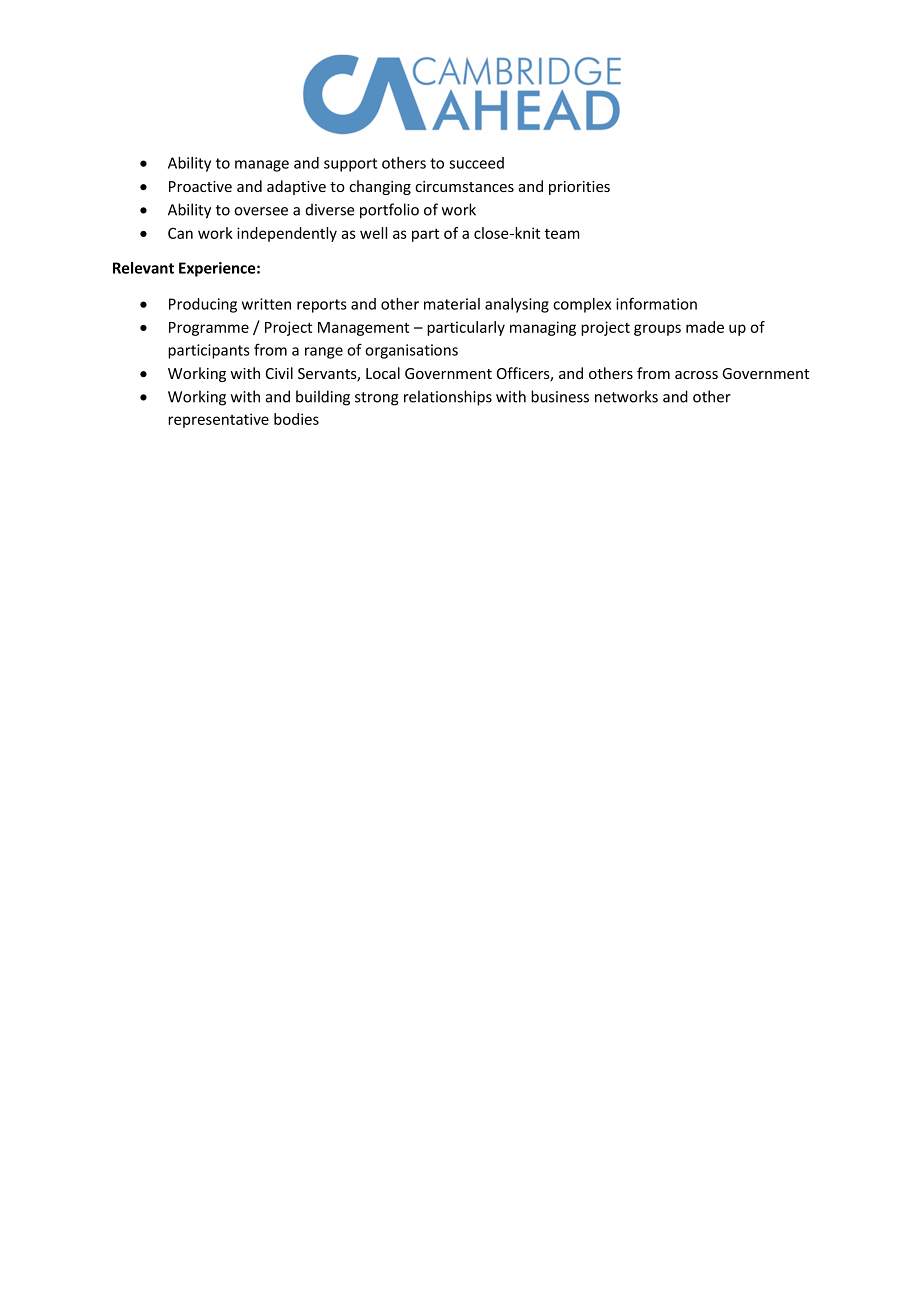 The width and height of the screenshot is (924, 1308). What do you see at coordinates (373, 233) in the screenshot?
I see `well` at bounding box center [373, 233].
